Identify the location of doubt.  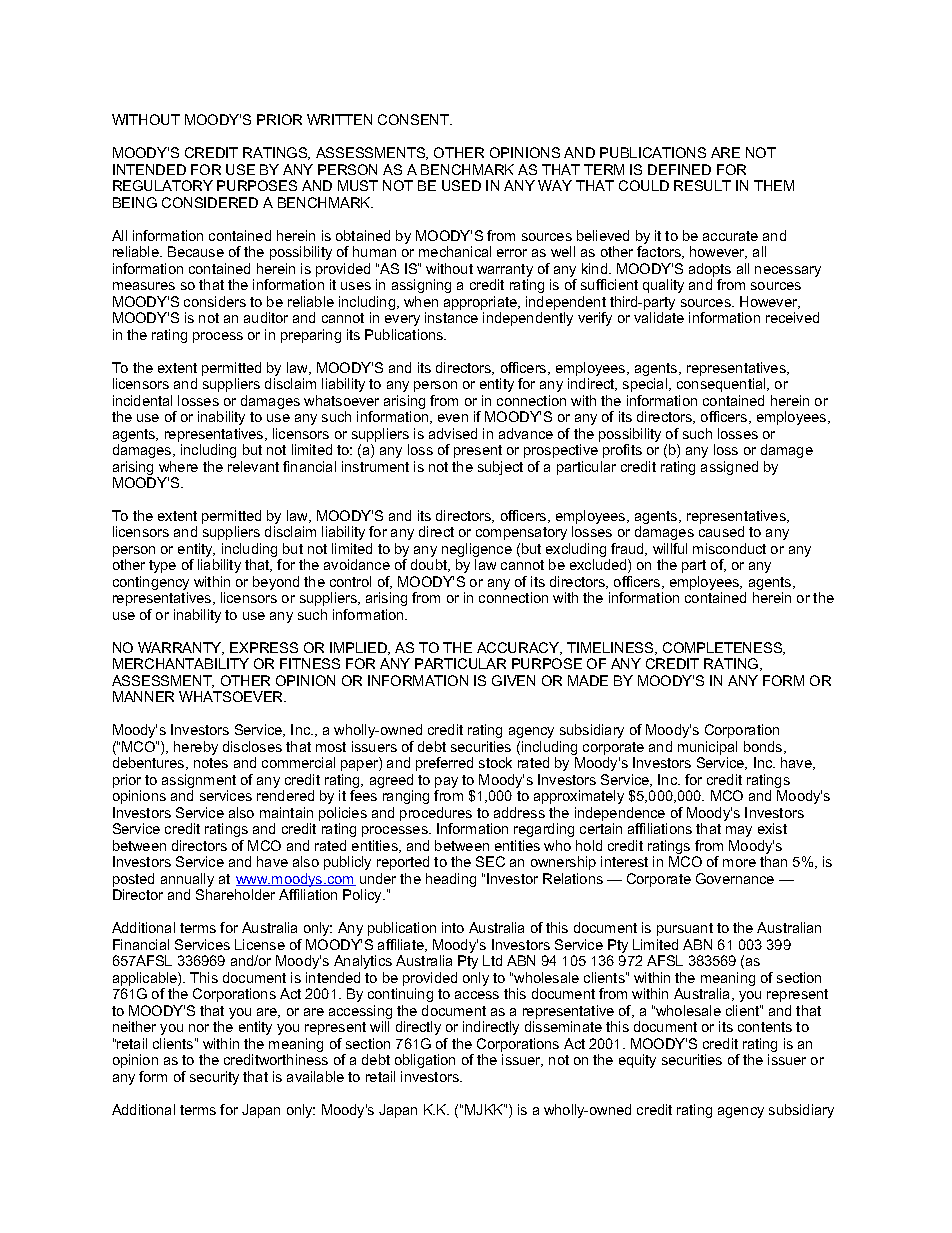
(430, 565).
